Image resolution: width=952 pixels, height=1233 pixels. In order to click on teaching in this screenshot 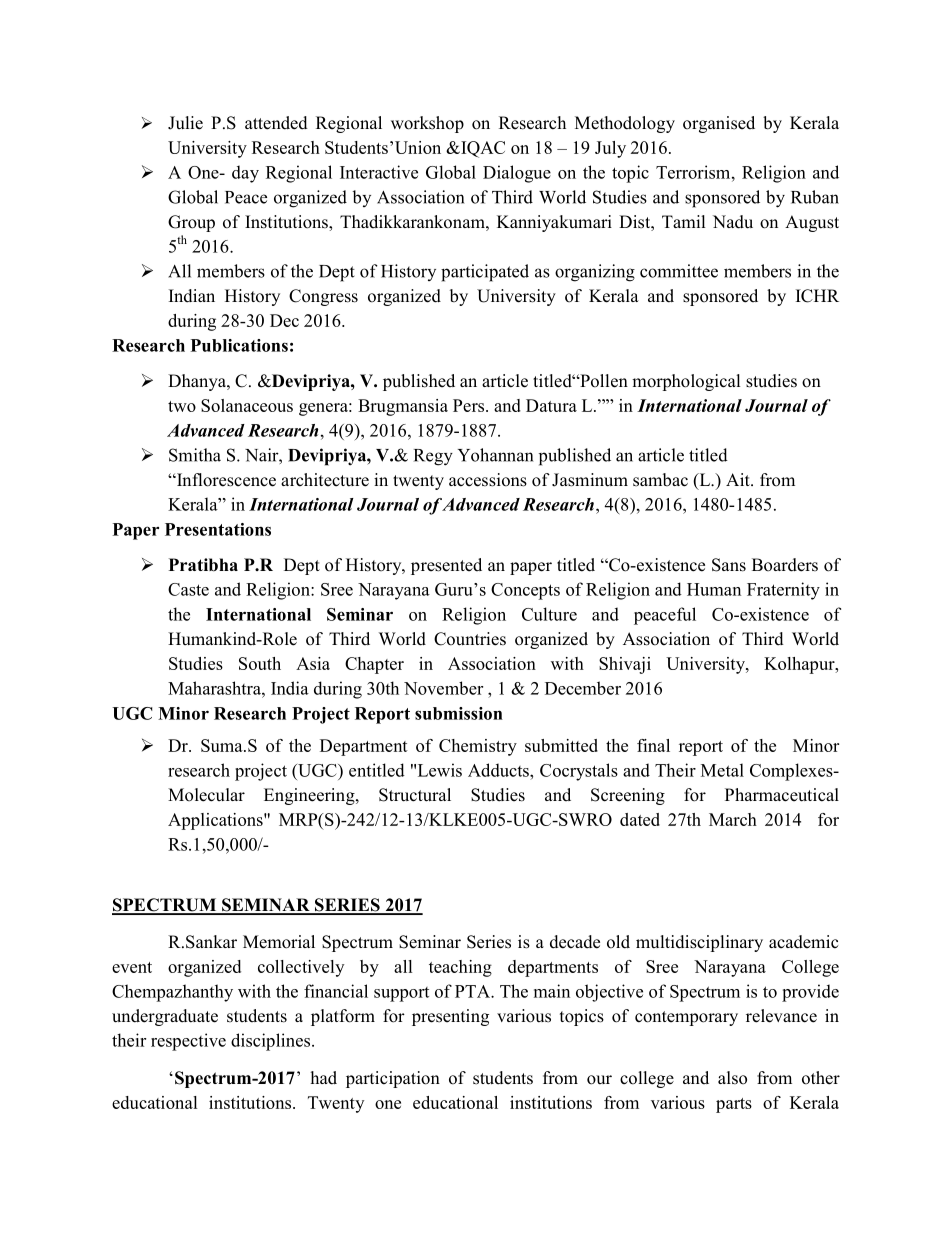, I will do `click(460, 968)`.
